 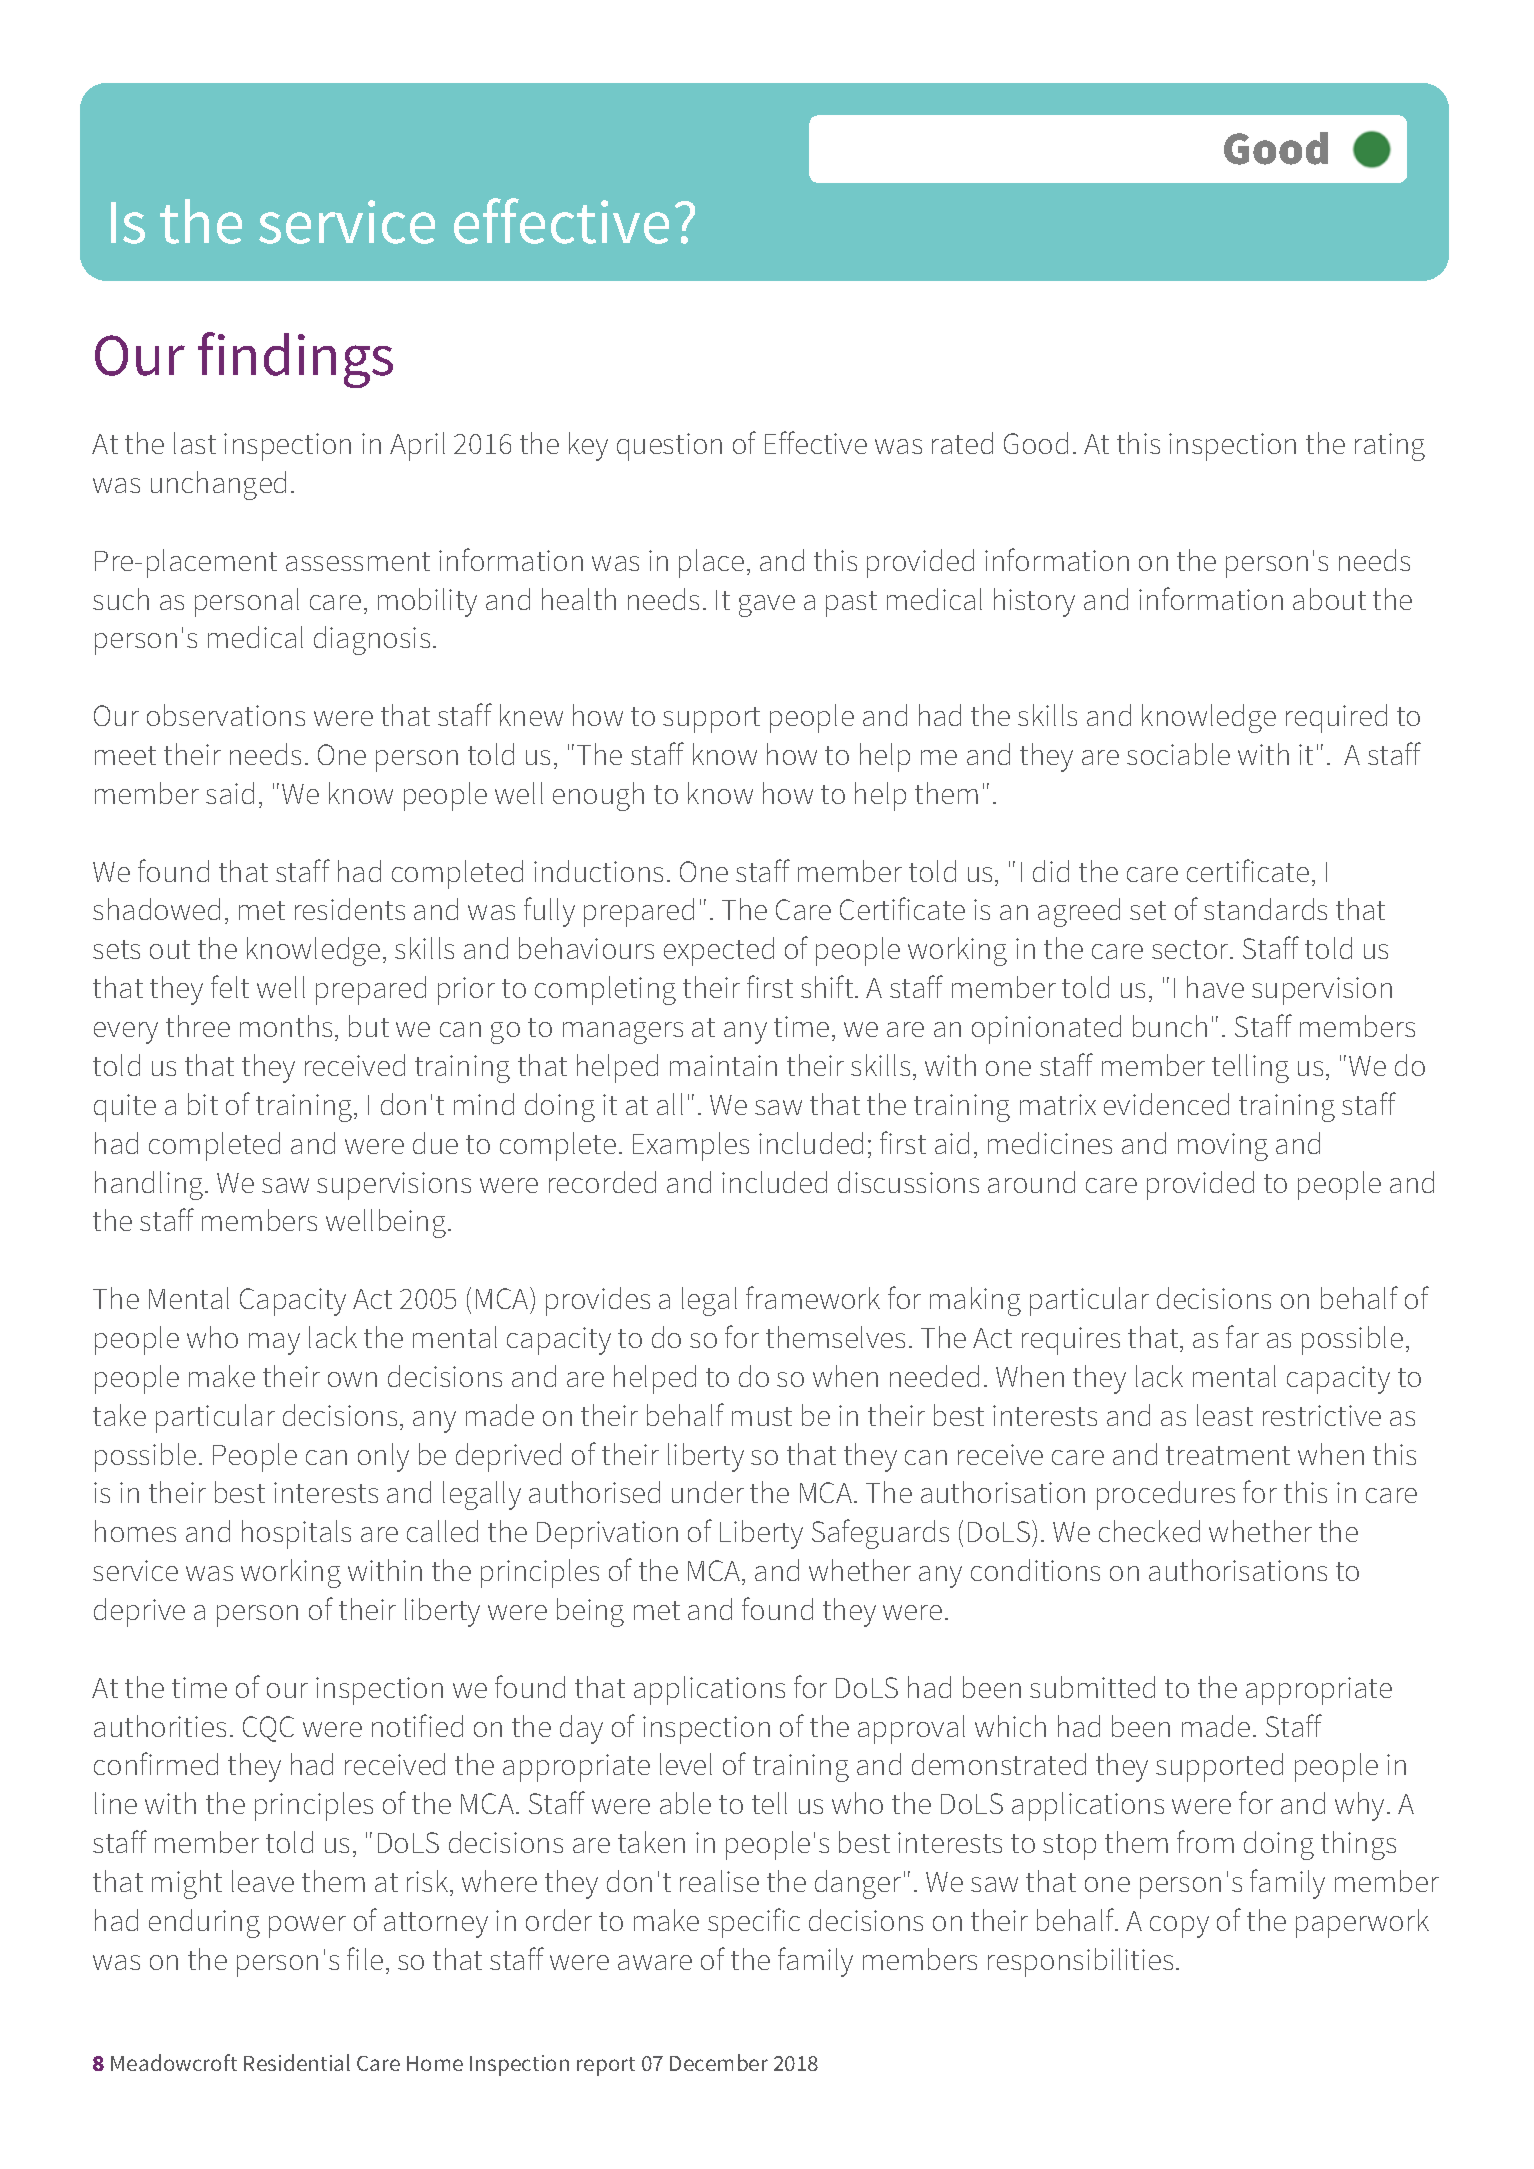 What do you see at coordinates (1228, 1455) in the screenshot?
I see `treatment` at bounding box center [1228, 1455].
